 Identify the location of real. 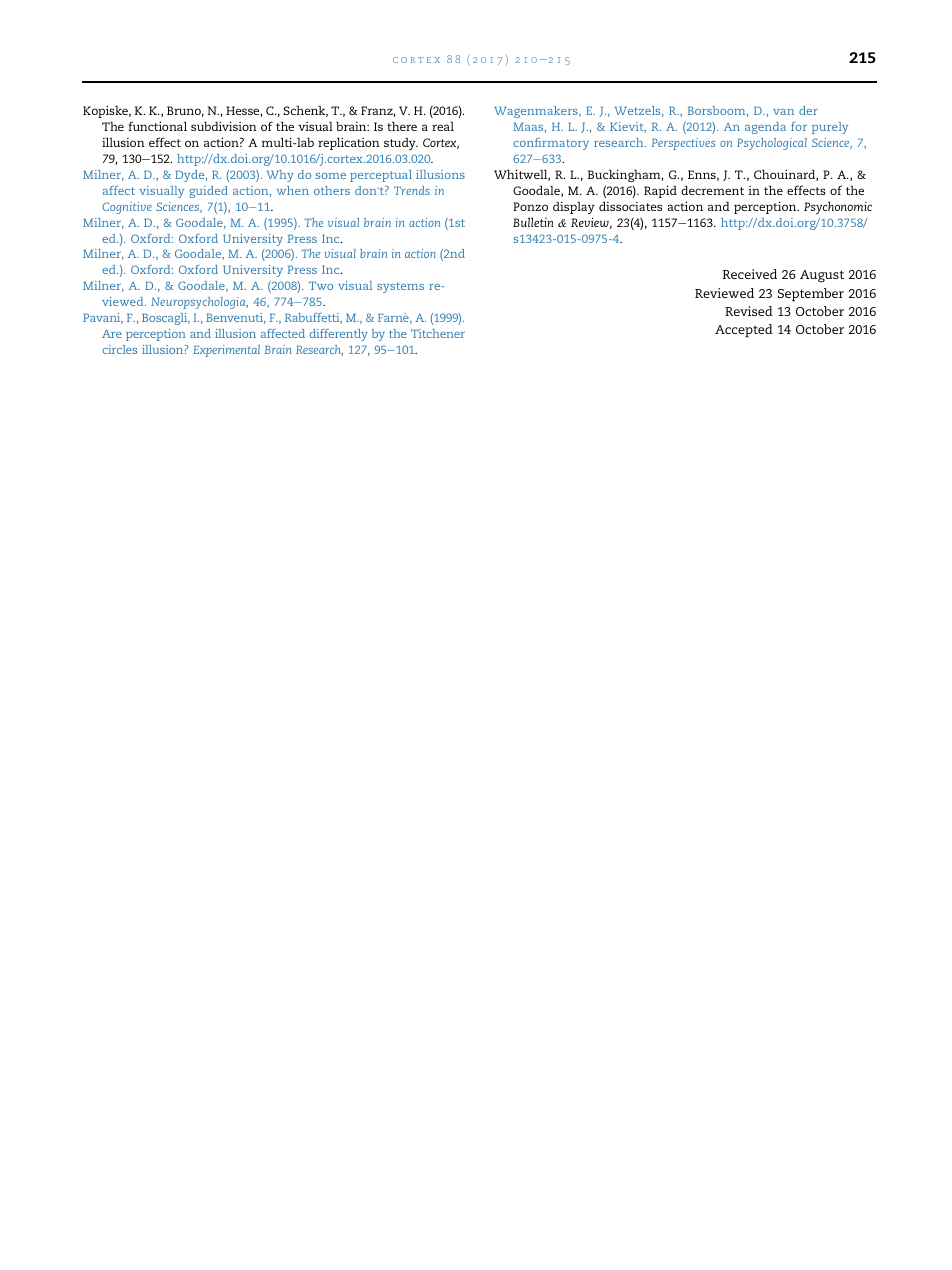
(443, 126).
